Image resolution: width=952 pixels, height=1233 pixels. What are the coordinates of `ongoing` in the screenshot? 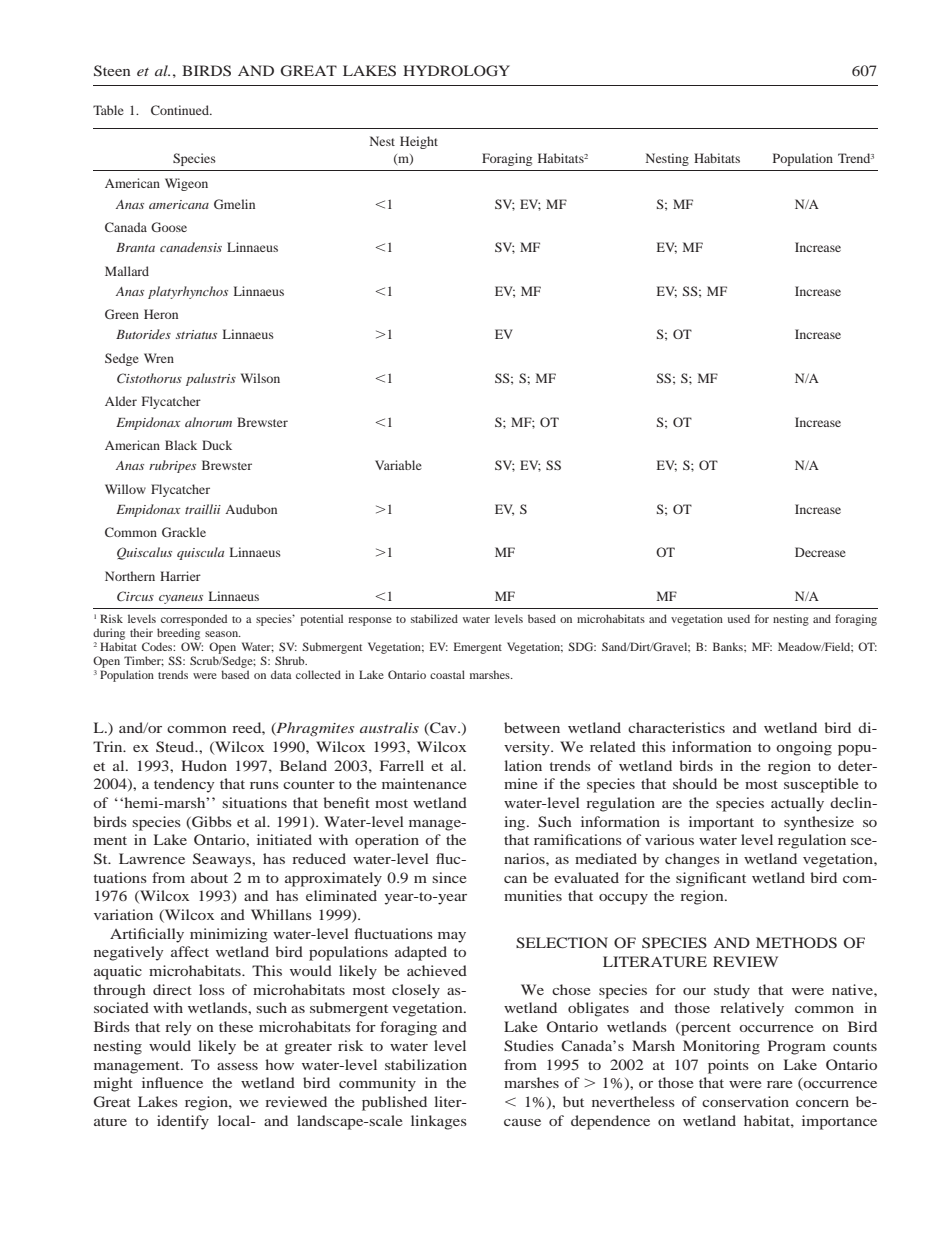 It's located at (804, 748).
